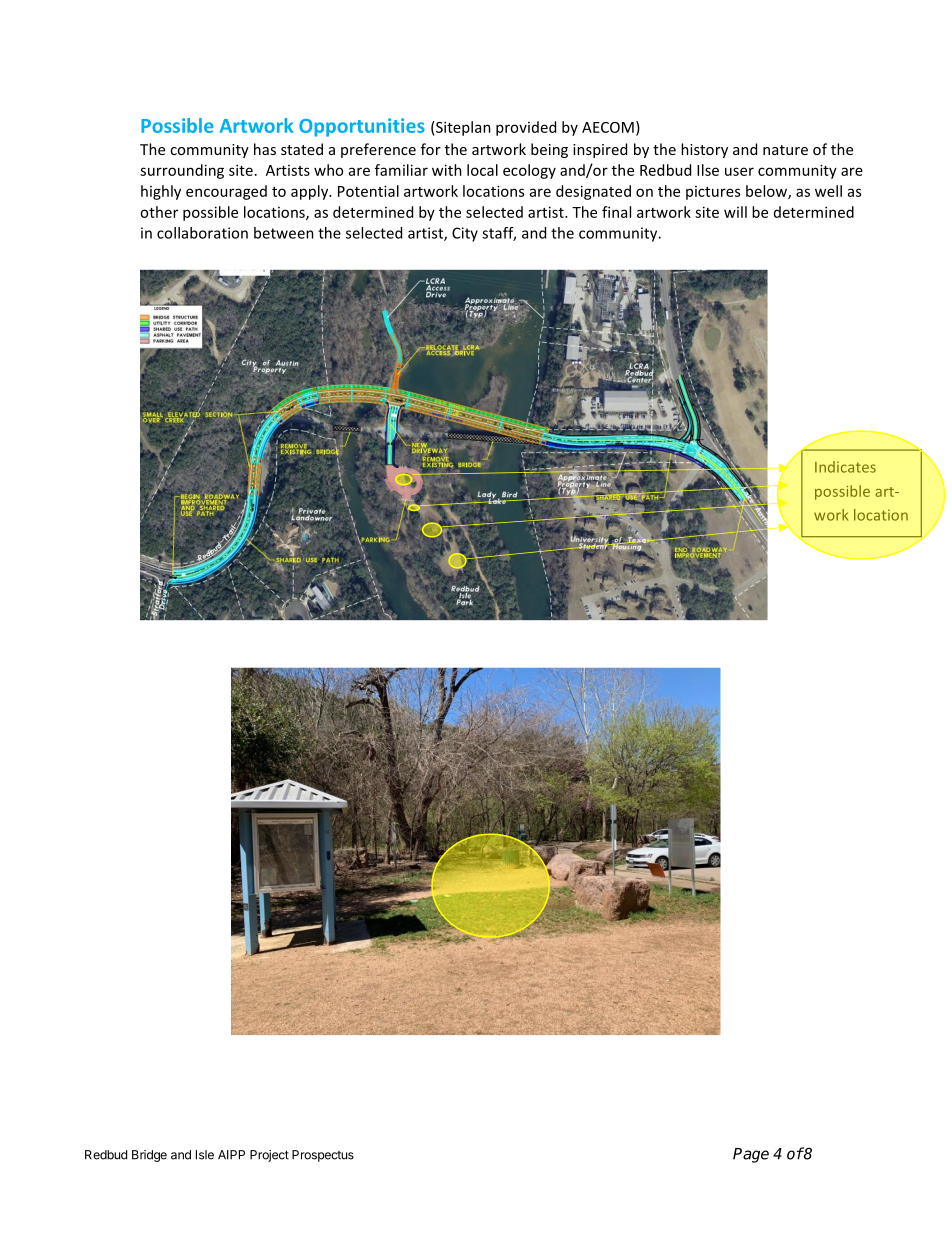 The height and width of the document is (1233, 952). I want to click on Project, so click(269, 1156).
